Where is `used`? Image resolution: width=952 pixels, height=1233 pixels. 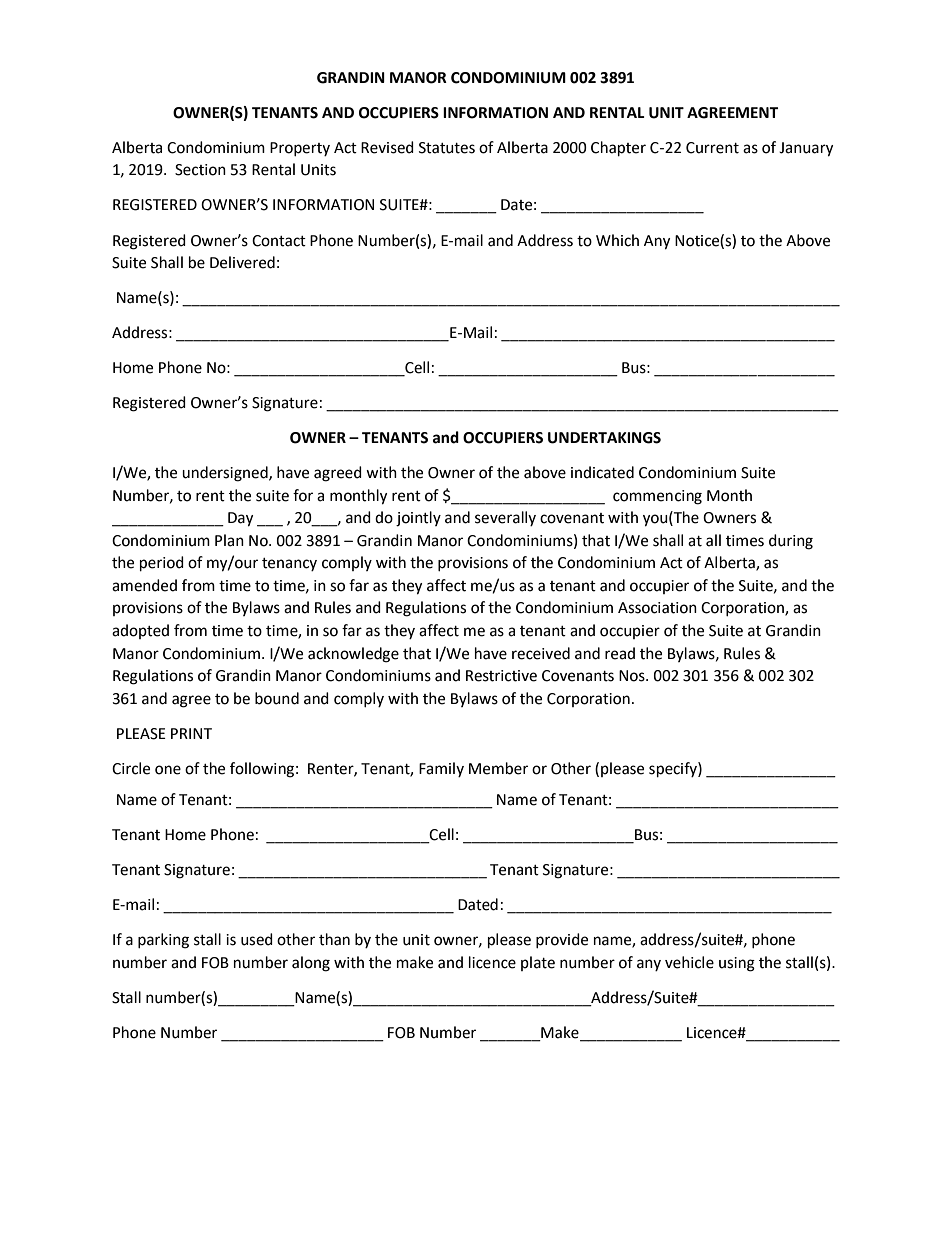
used is located at coordinates (257, 939).
